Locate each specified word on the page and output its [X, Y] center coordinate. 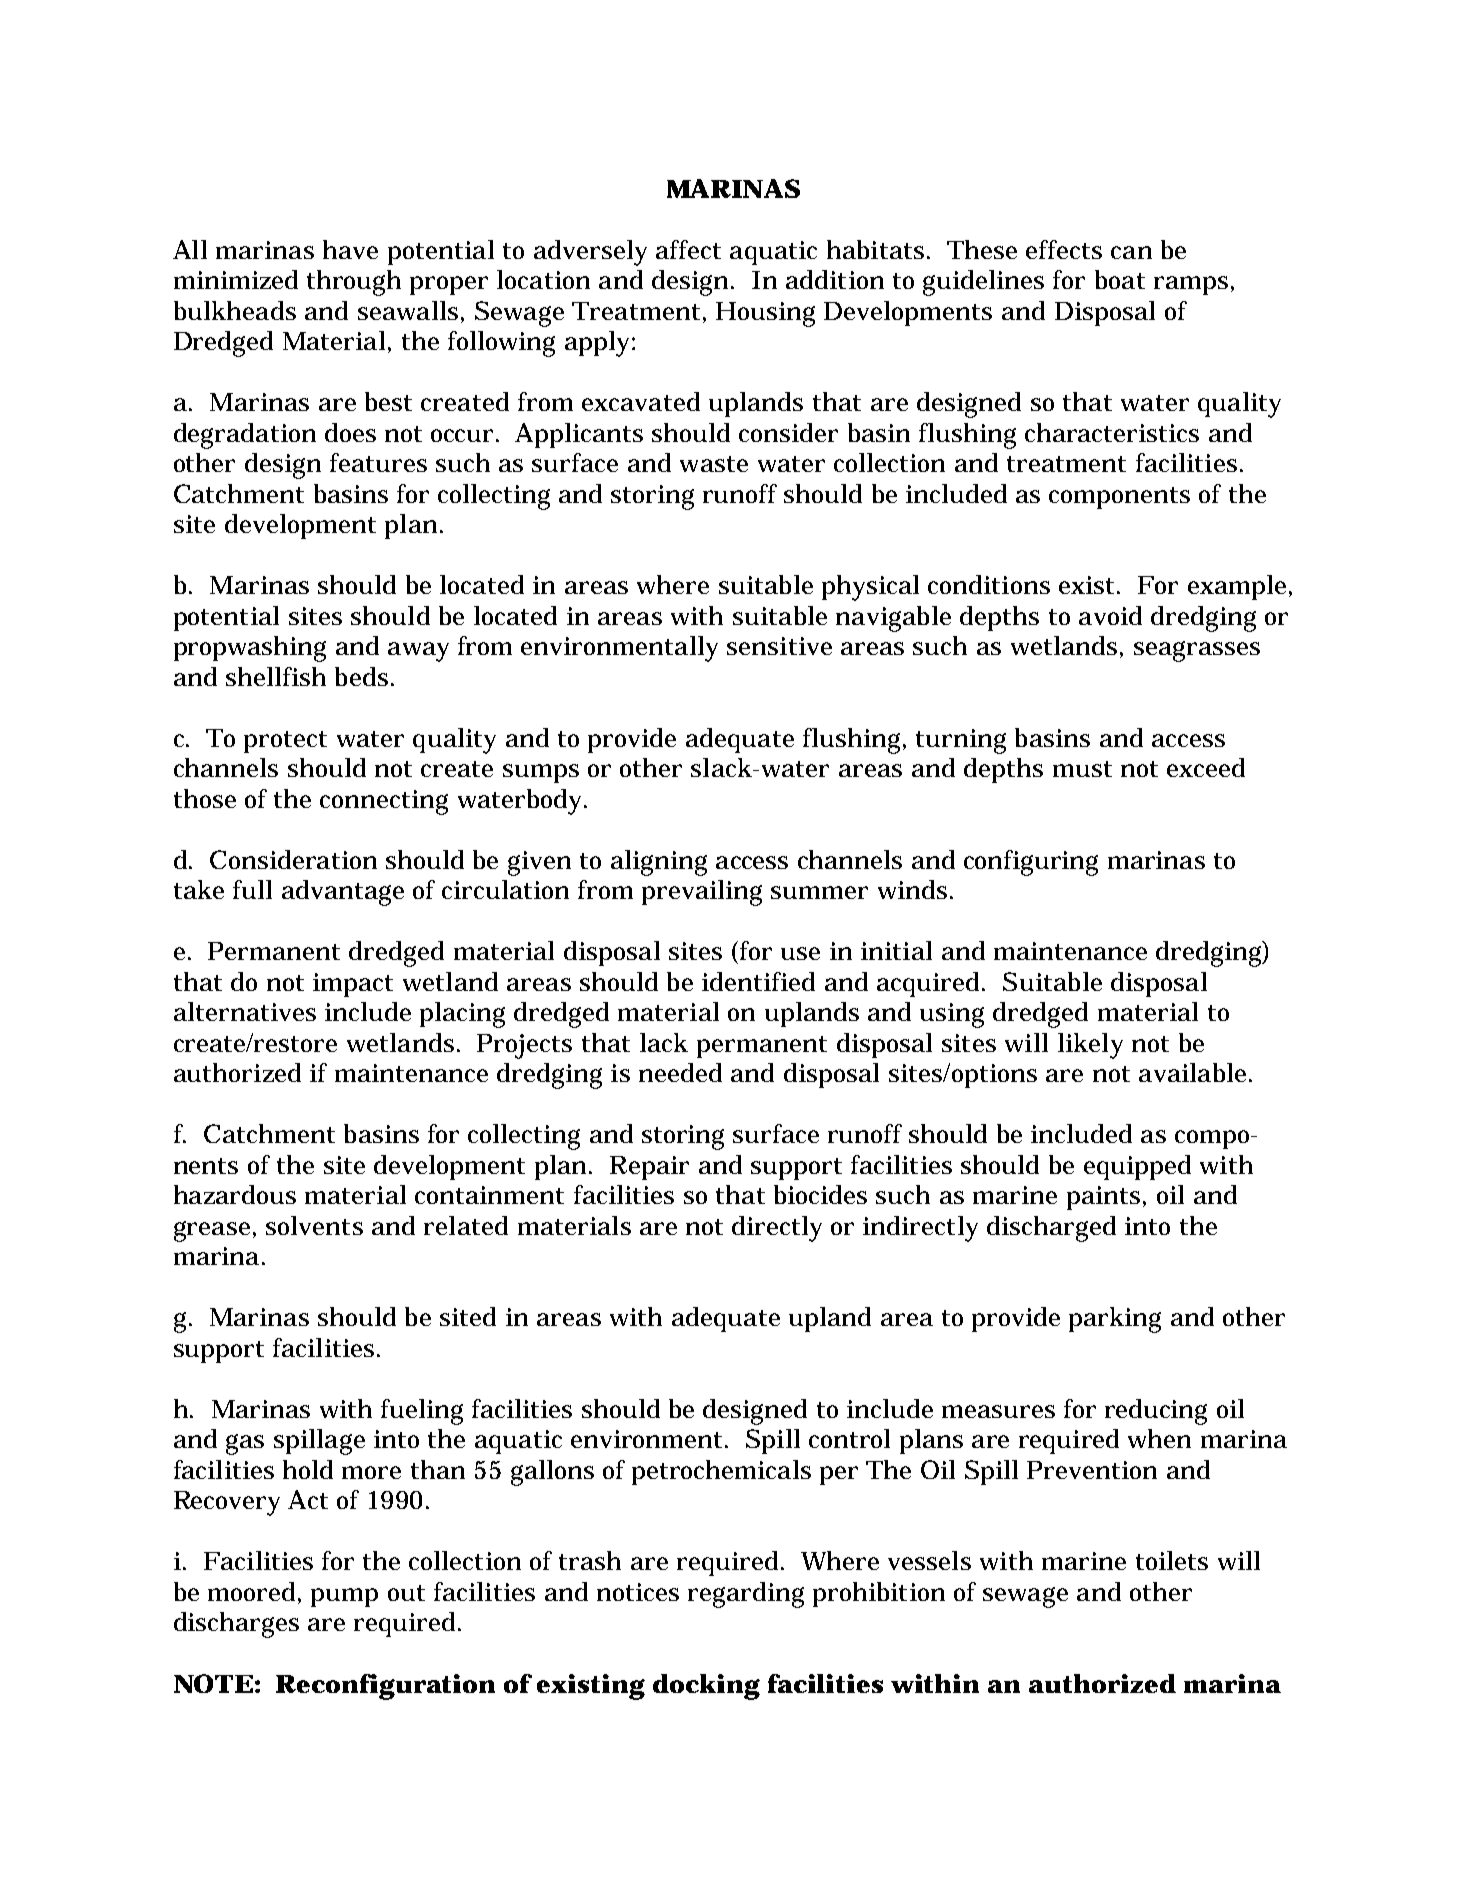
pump [344, 1597]
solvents [314, 1225]
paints [1105, 1198]
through [354, 283]
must [1082, 769]
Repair [649, 1168]
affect [688, 249]
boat [1120, 279]
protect [285, 742]
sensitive [779, 646]
